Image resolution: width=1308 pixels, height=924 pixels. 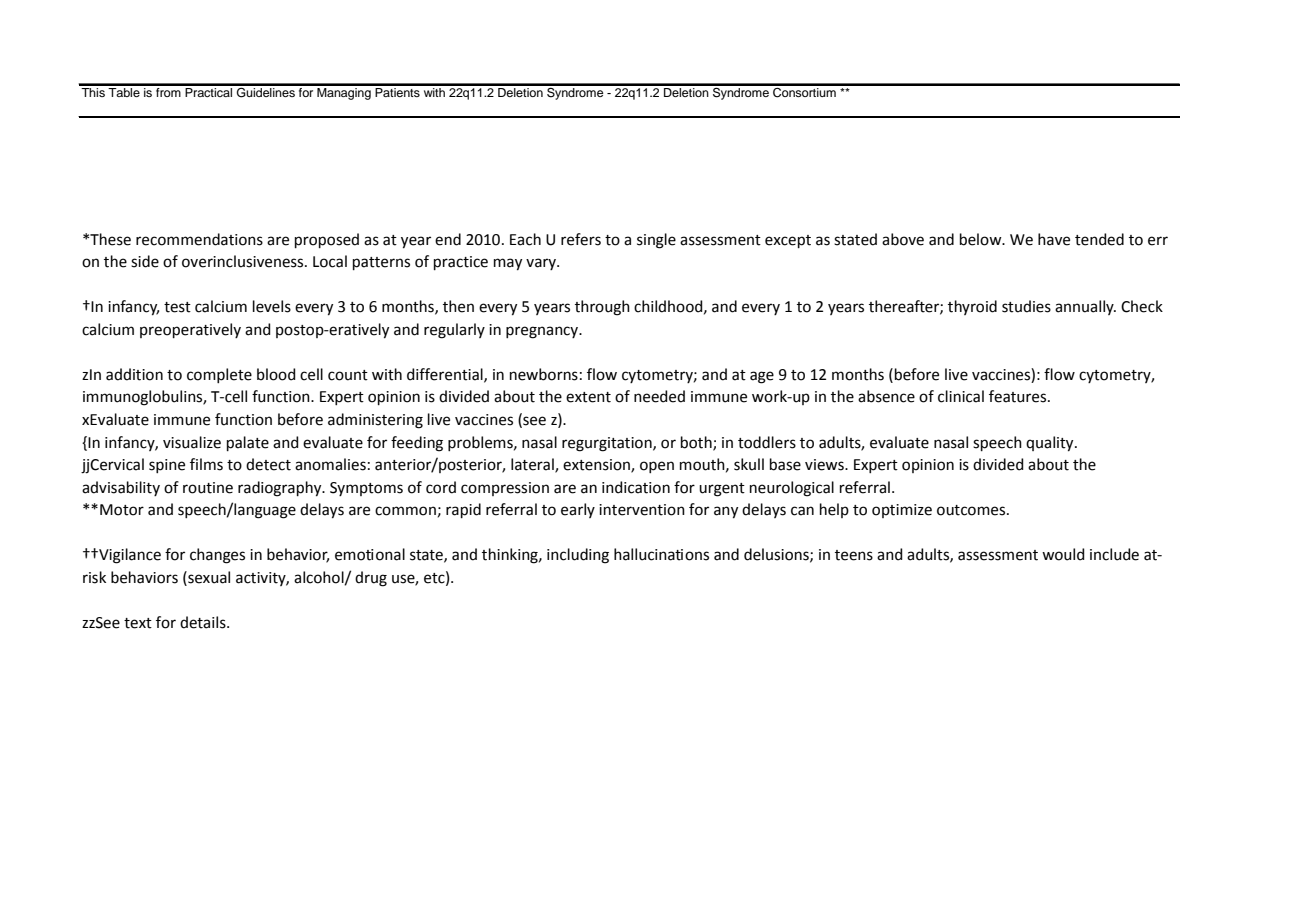 I want to click on complete, so click(x=219, y=375).
